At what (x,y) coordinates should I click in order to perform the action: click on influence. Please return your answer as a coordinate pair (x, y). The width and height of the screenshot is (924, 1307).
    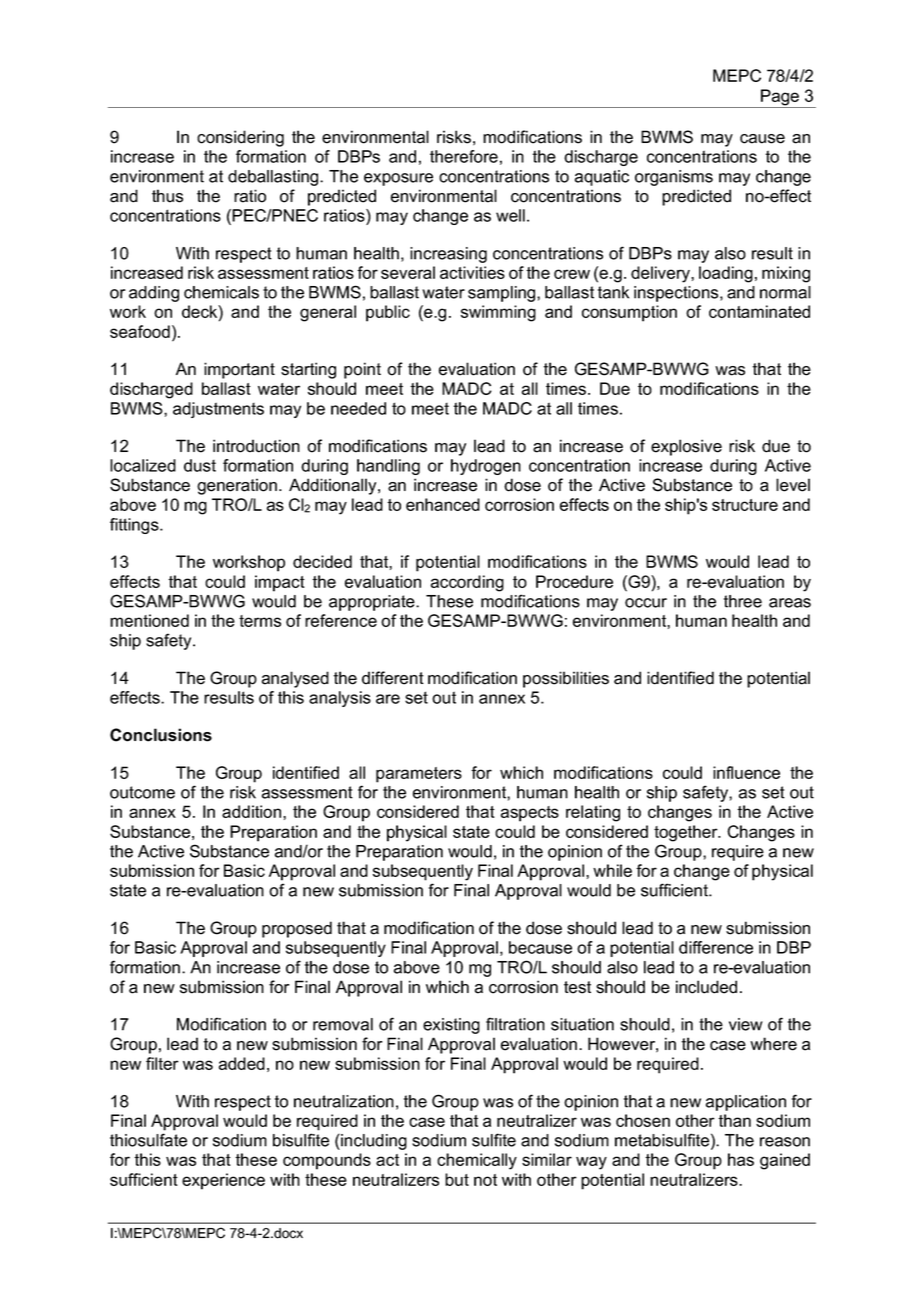
    Looking at the image, I should click on (746, 772).
